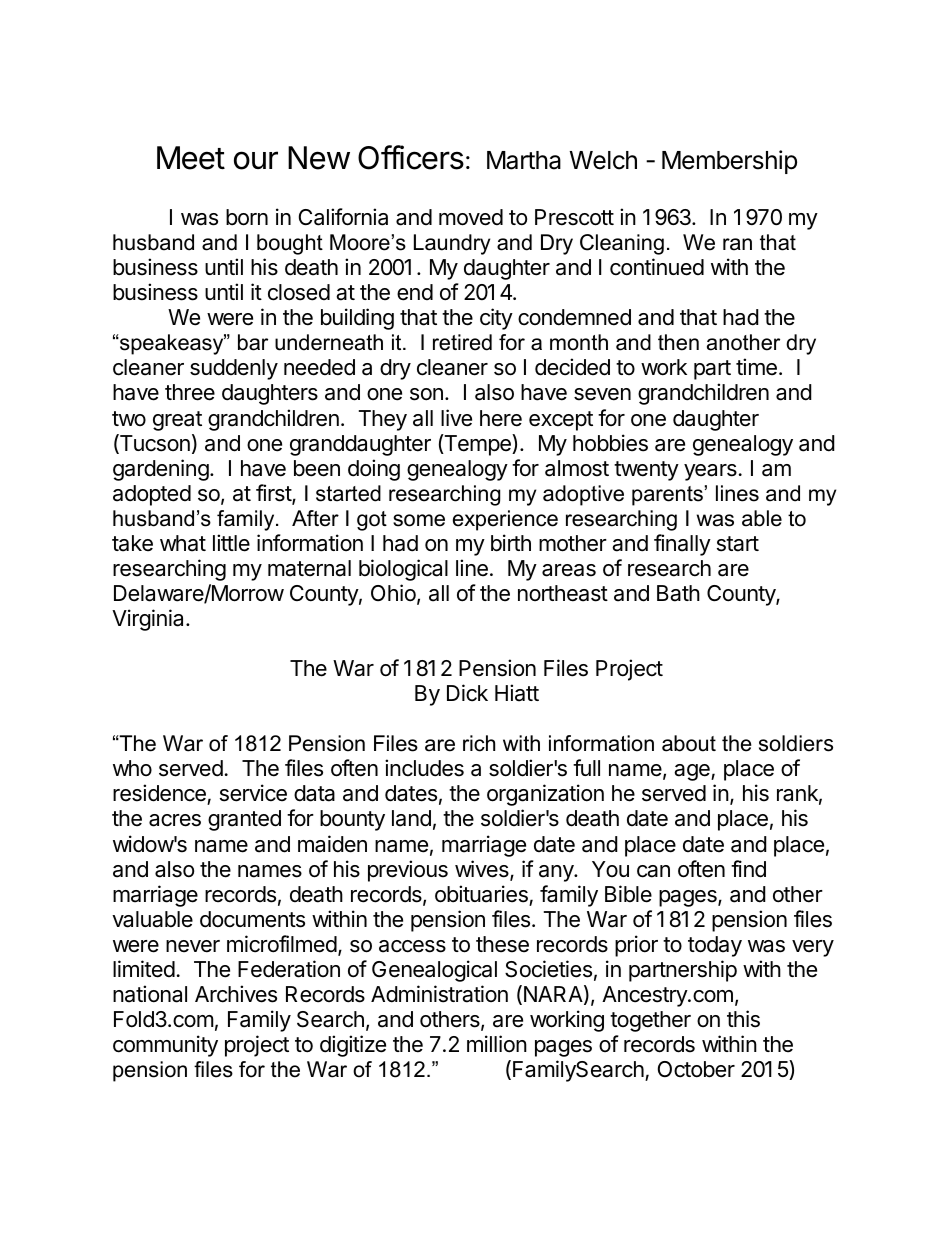 This document has height=1233, width=952. I want to click on live, so click(456, 418).
